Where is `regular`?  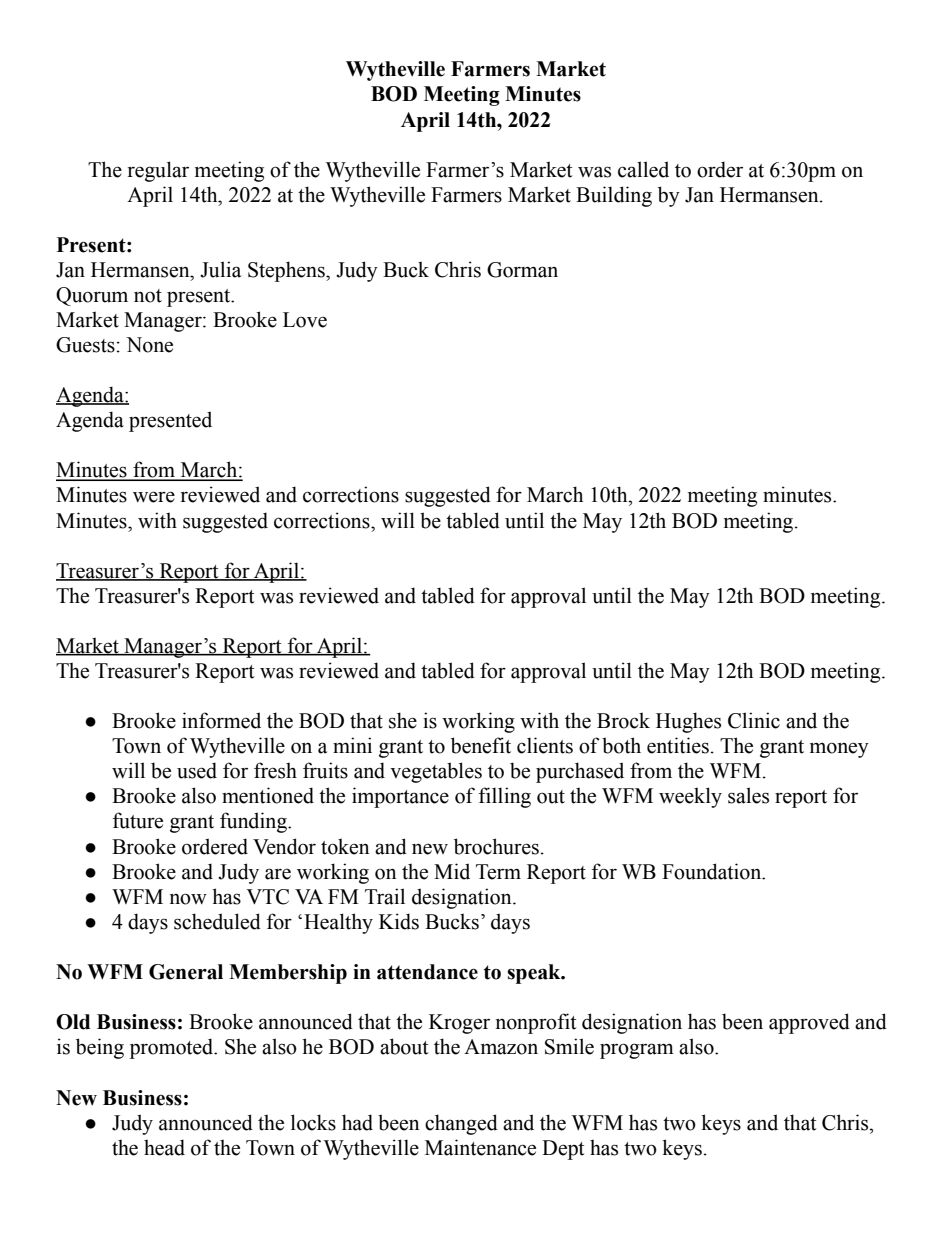 regular is located at coordinates (158, 171).
